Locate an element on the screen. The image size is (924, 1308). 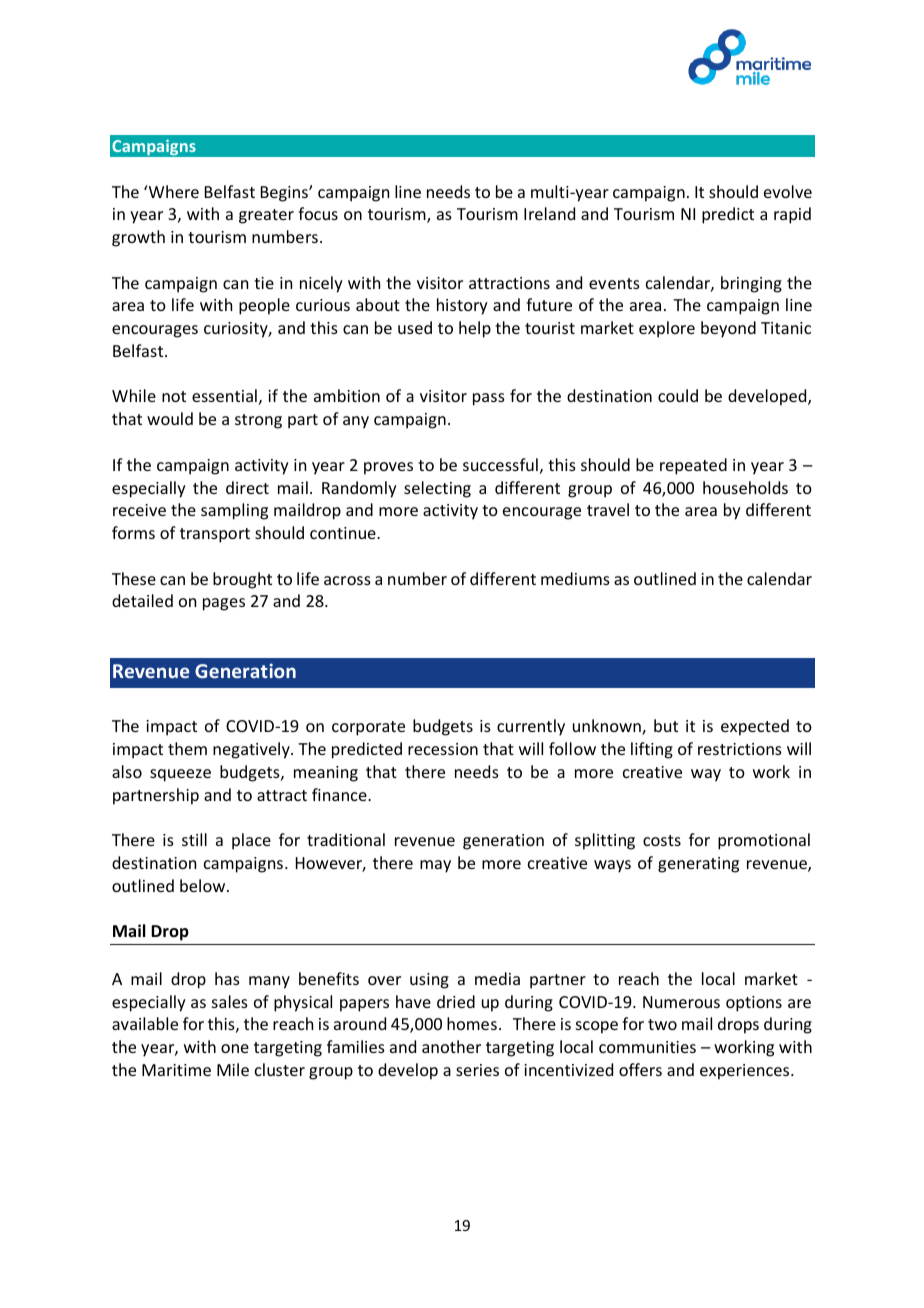
greater is located at coordinates (266, 216).
